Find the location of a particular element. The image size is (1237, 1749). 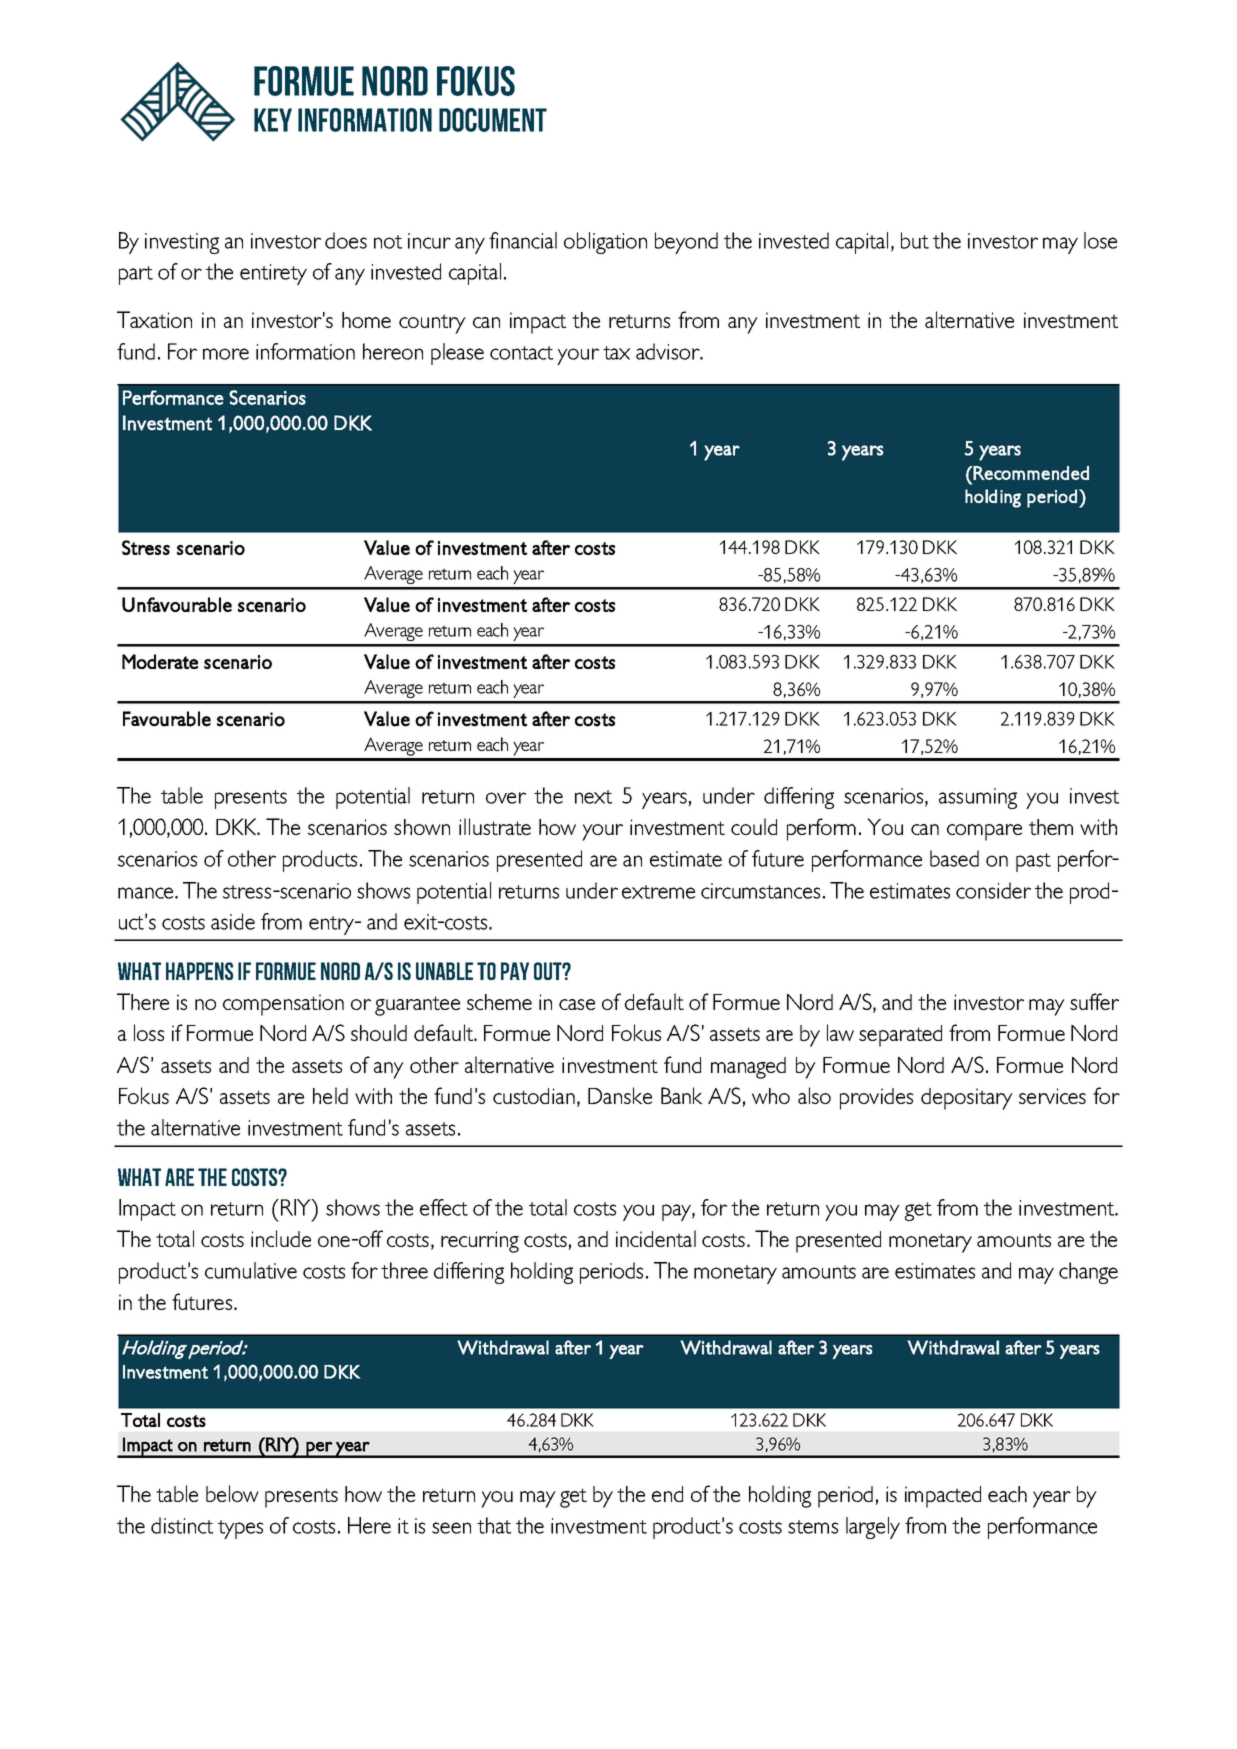

Recommended is located at coordinates (1031, 473).
